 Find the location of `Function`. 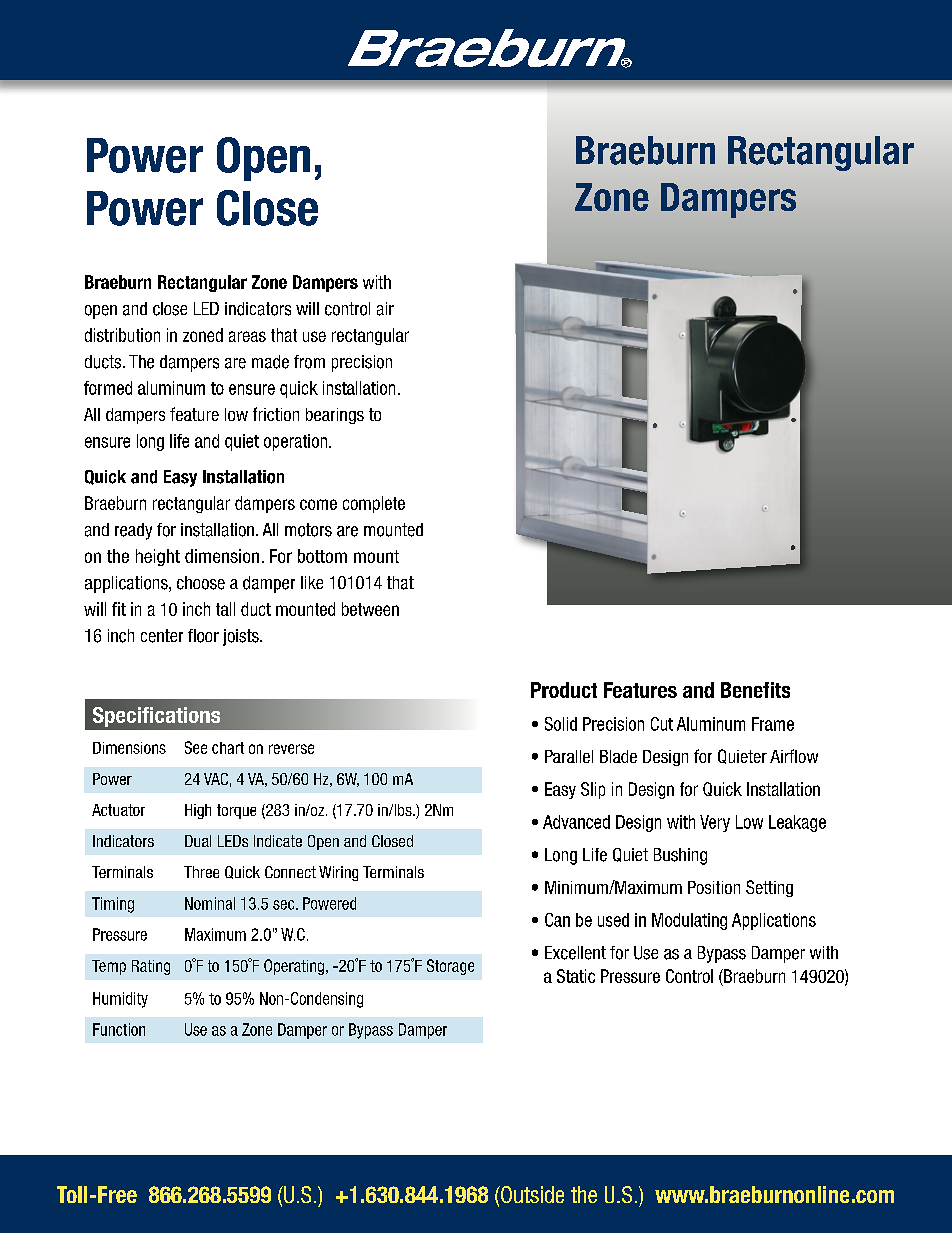

Function is located at coordinates (119, 1029).
